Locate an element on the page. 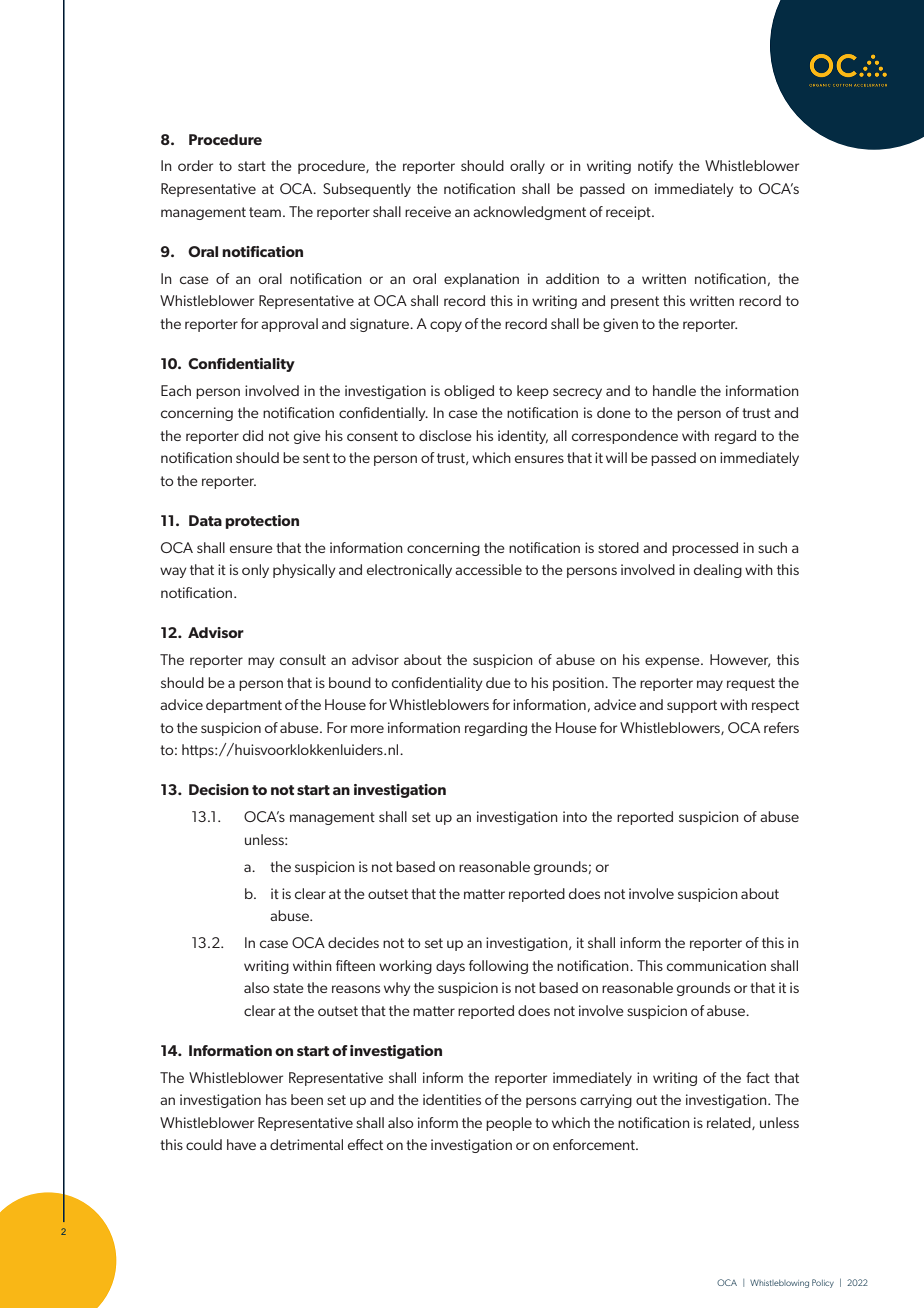 This image has width=924, height=1308. state is located at coordinates (288, 988).
